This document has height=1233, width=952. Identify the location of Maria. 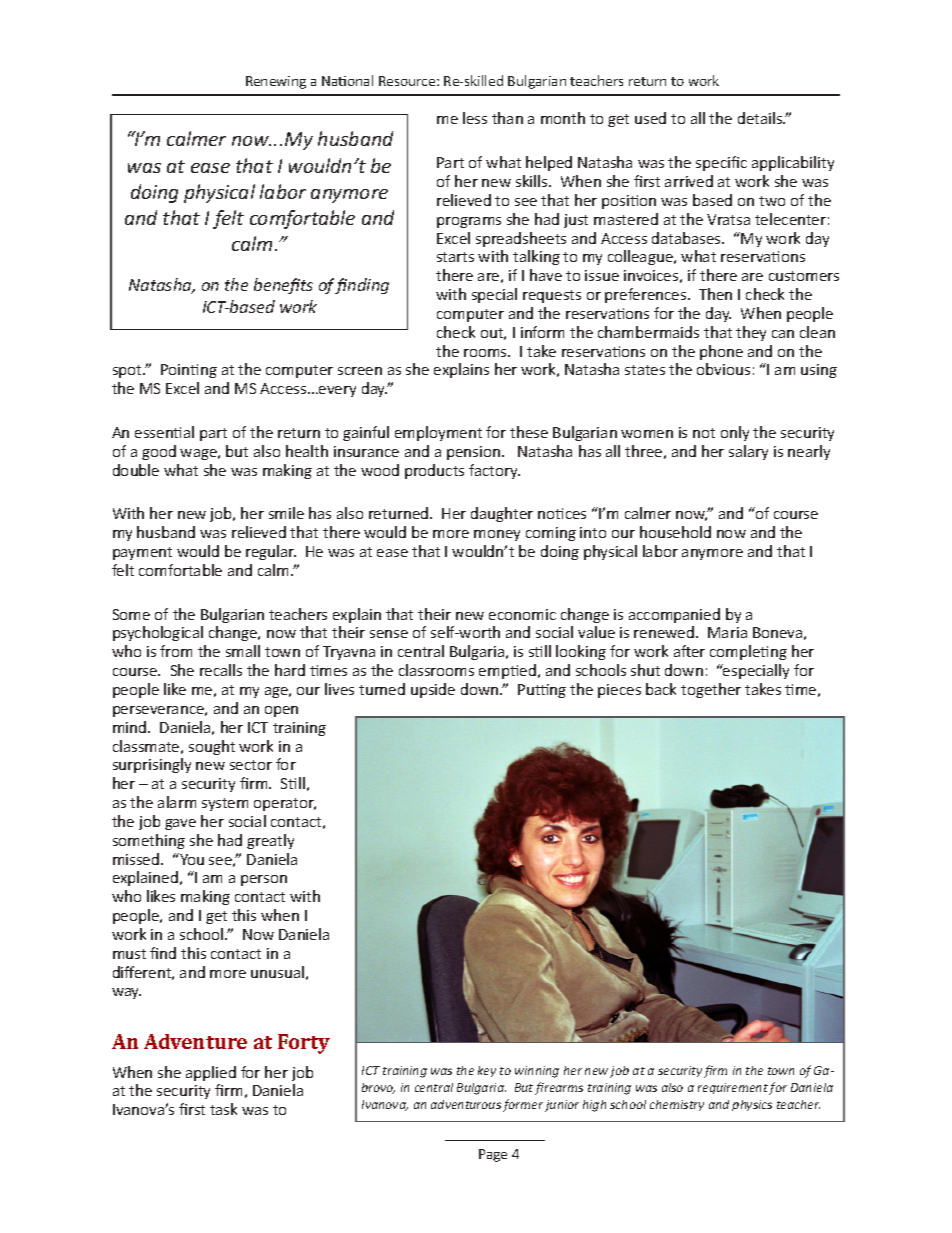
(727, 632).
